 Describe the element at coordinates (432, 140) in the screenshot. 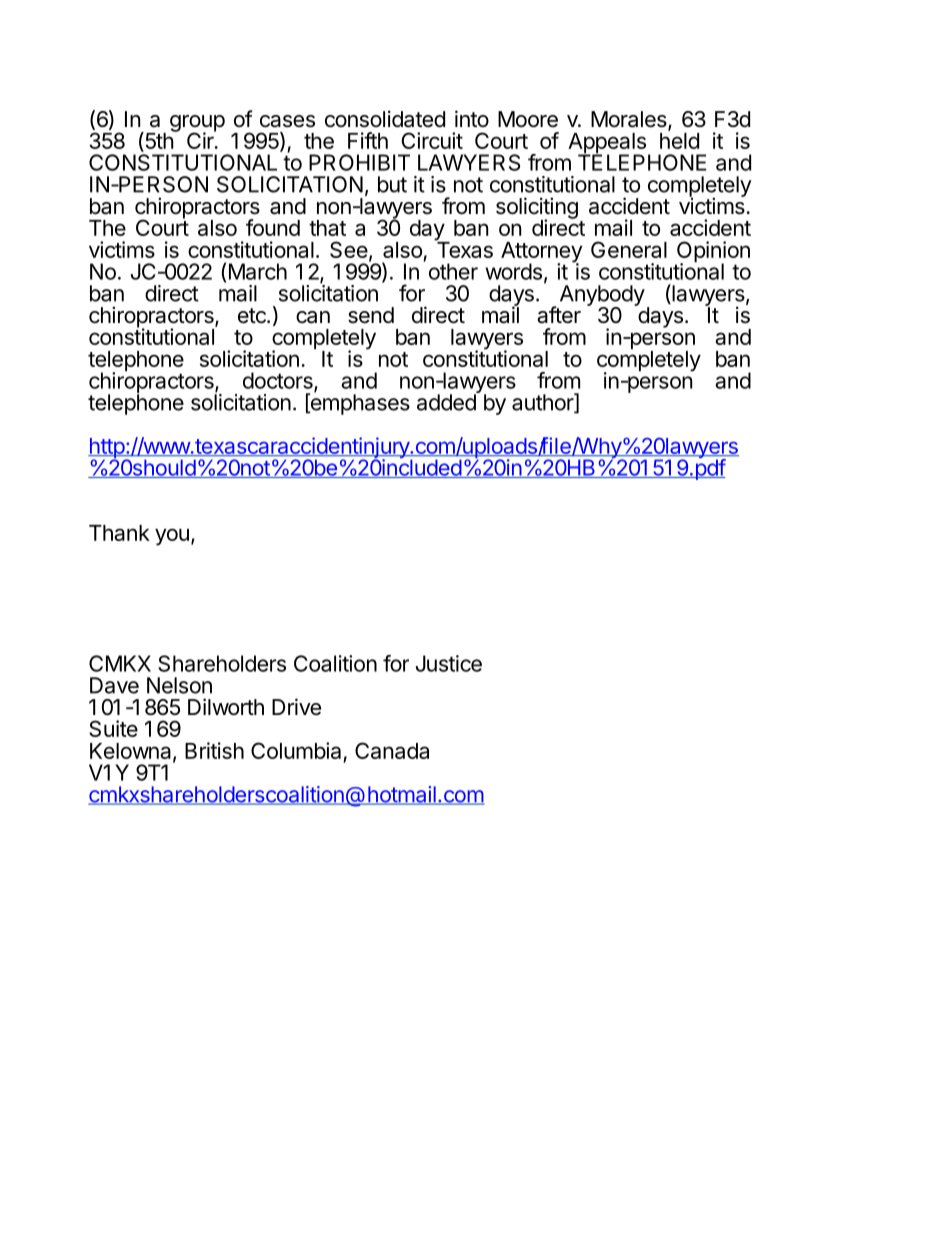

I see `Circuit` at that location.
